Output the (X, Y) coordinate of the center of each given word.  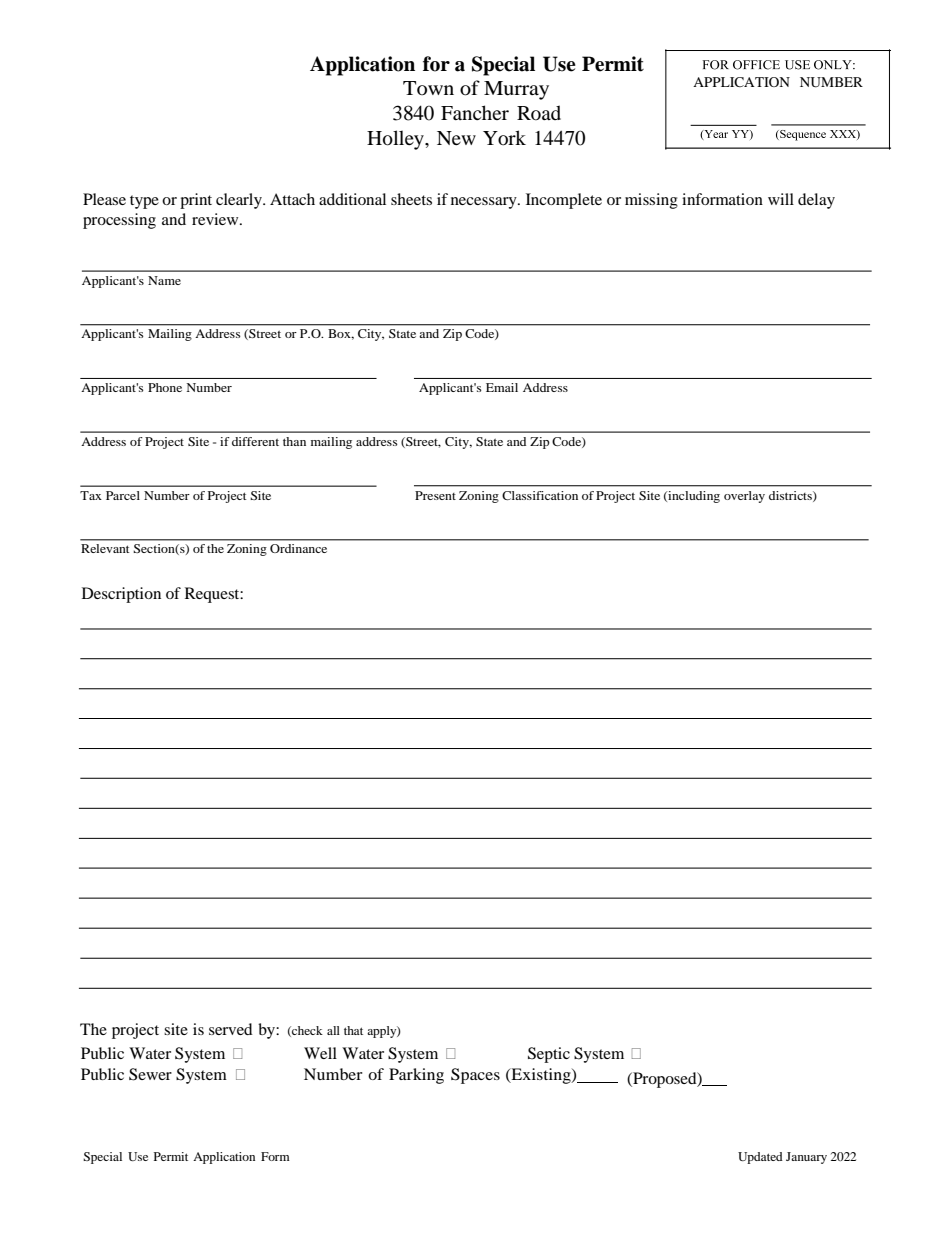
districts (791, 496)
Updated (760, 1158)
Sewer (150, 1074)
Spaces (475, 1076)
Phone (165, 387)
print (196, 201)
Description (121, 595)
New (456, 138)
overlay (744, 497)
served (231, 1029)
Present (435, 495)
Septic (549, 1055)
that (353, 1030)
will (781, 199)
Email (502, 387)
